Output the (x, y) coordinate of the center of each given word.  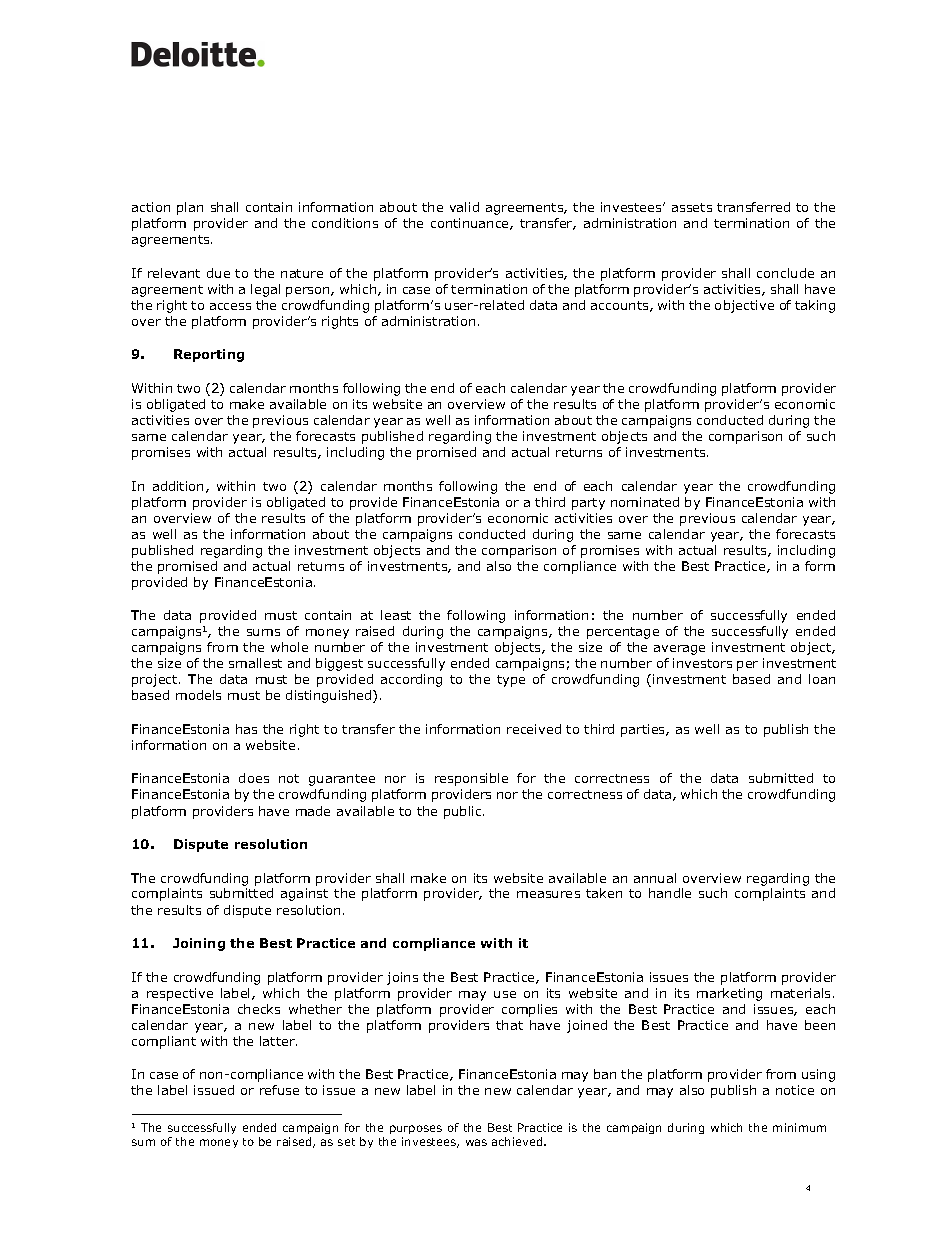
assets (692, 207)
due (218, 273)
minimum (799, 1127)
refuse (279, 1090)
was (476, 1142)
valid (464, 207)
